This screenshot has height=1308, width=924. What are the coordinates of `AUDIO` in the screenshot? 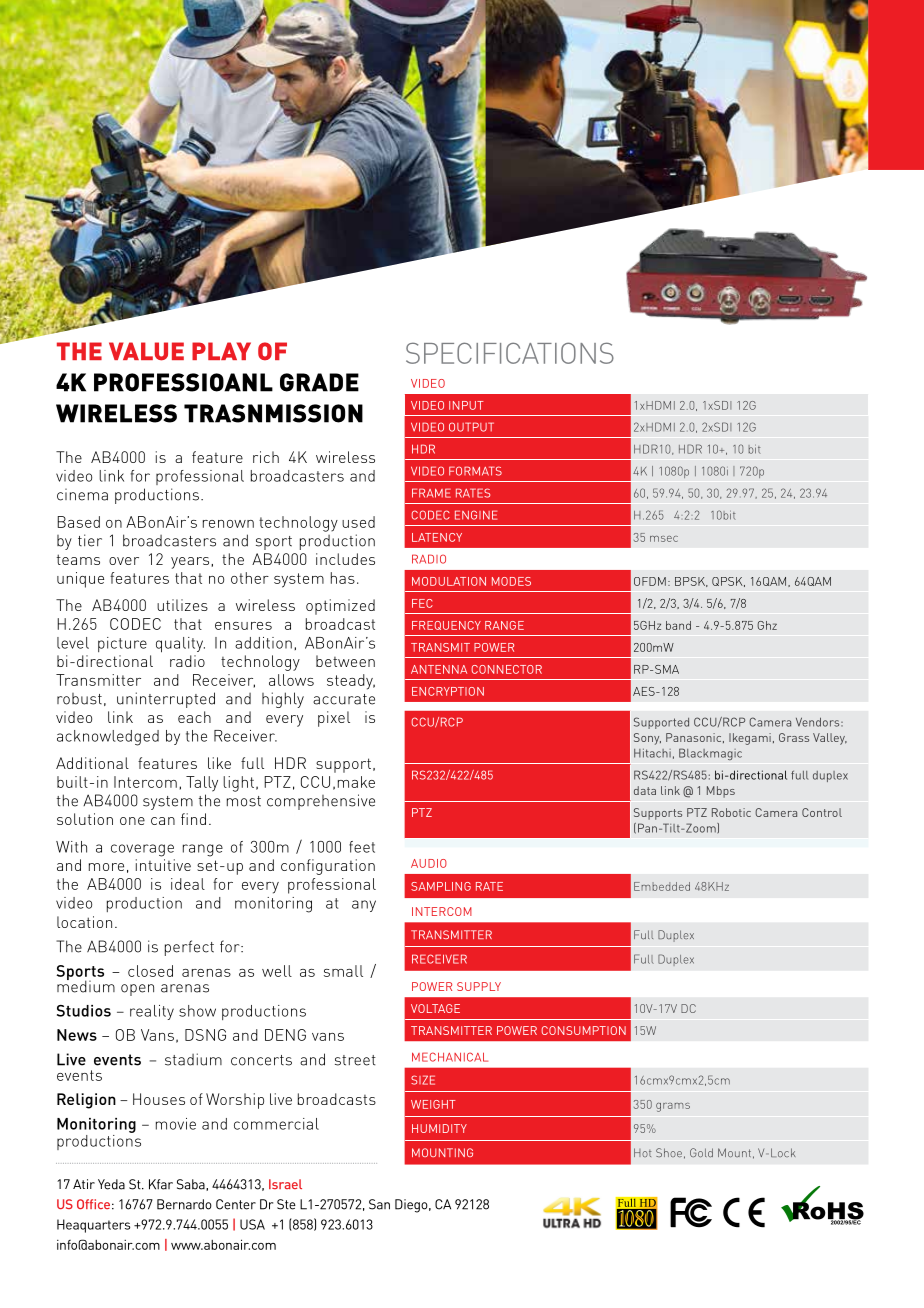 It's located at (429, 863).
